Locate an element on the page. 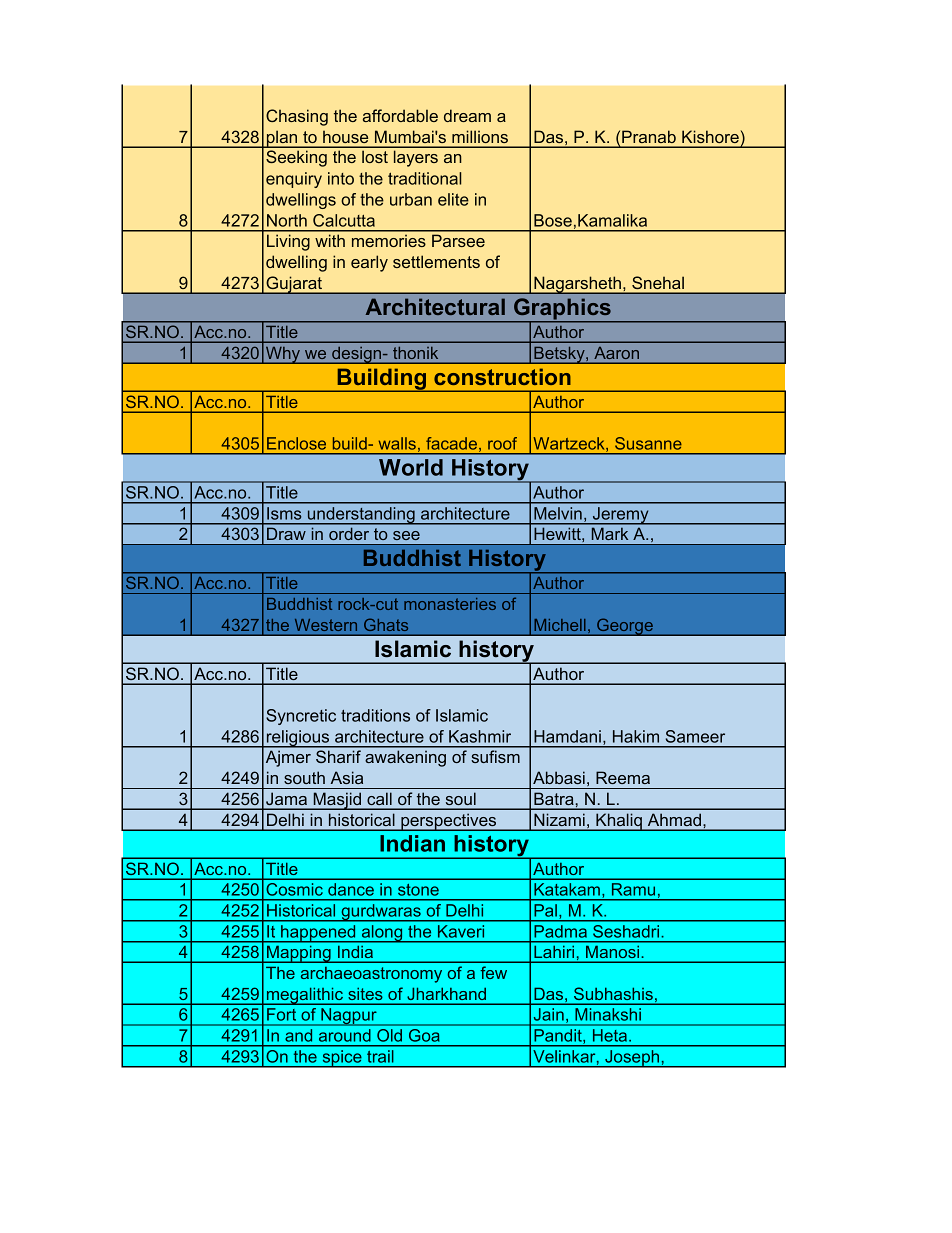 The image size is (952, 1233). Susanne is located at coordinates (648, 443).
